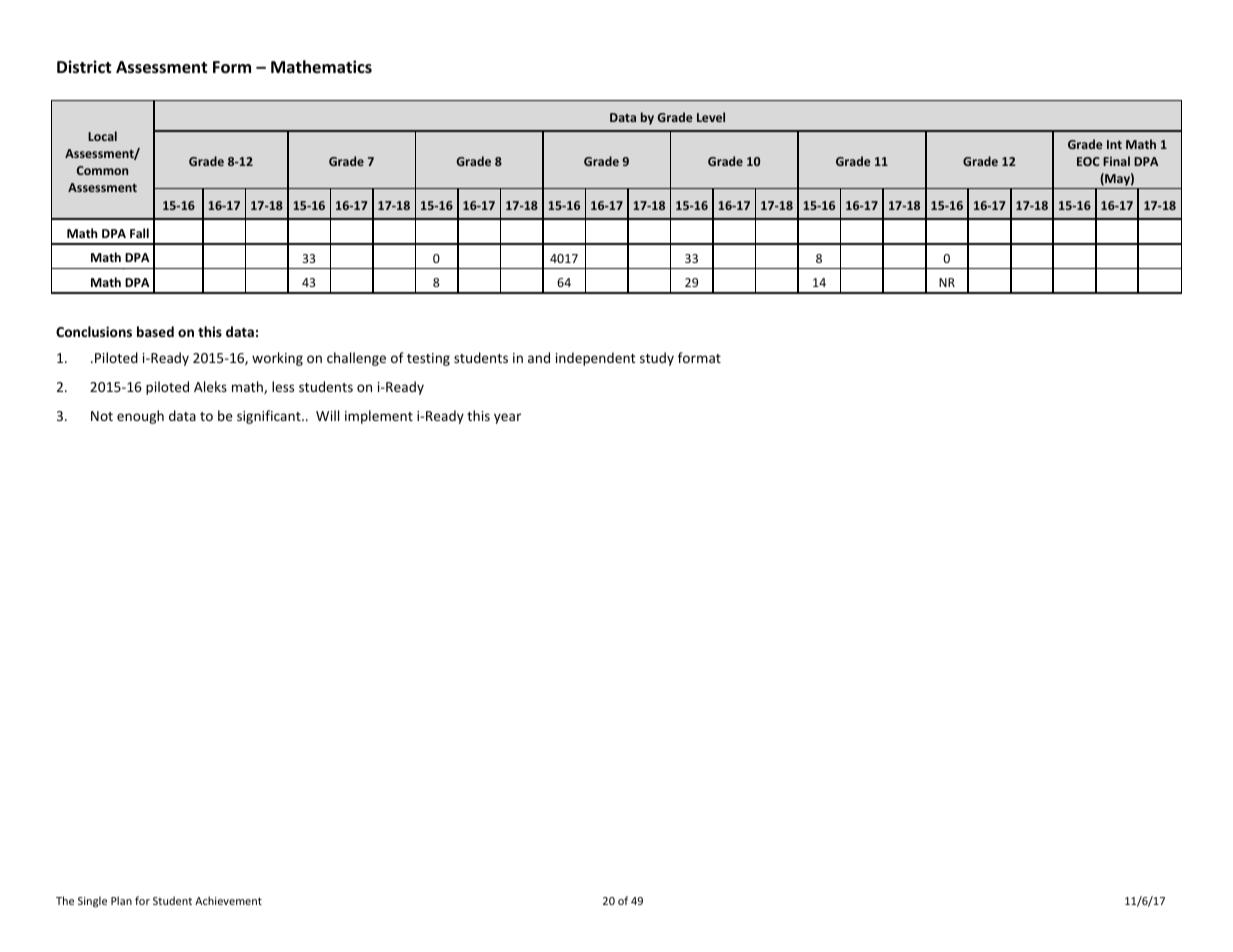  I want to click on year, so click(507, 418).
